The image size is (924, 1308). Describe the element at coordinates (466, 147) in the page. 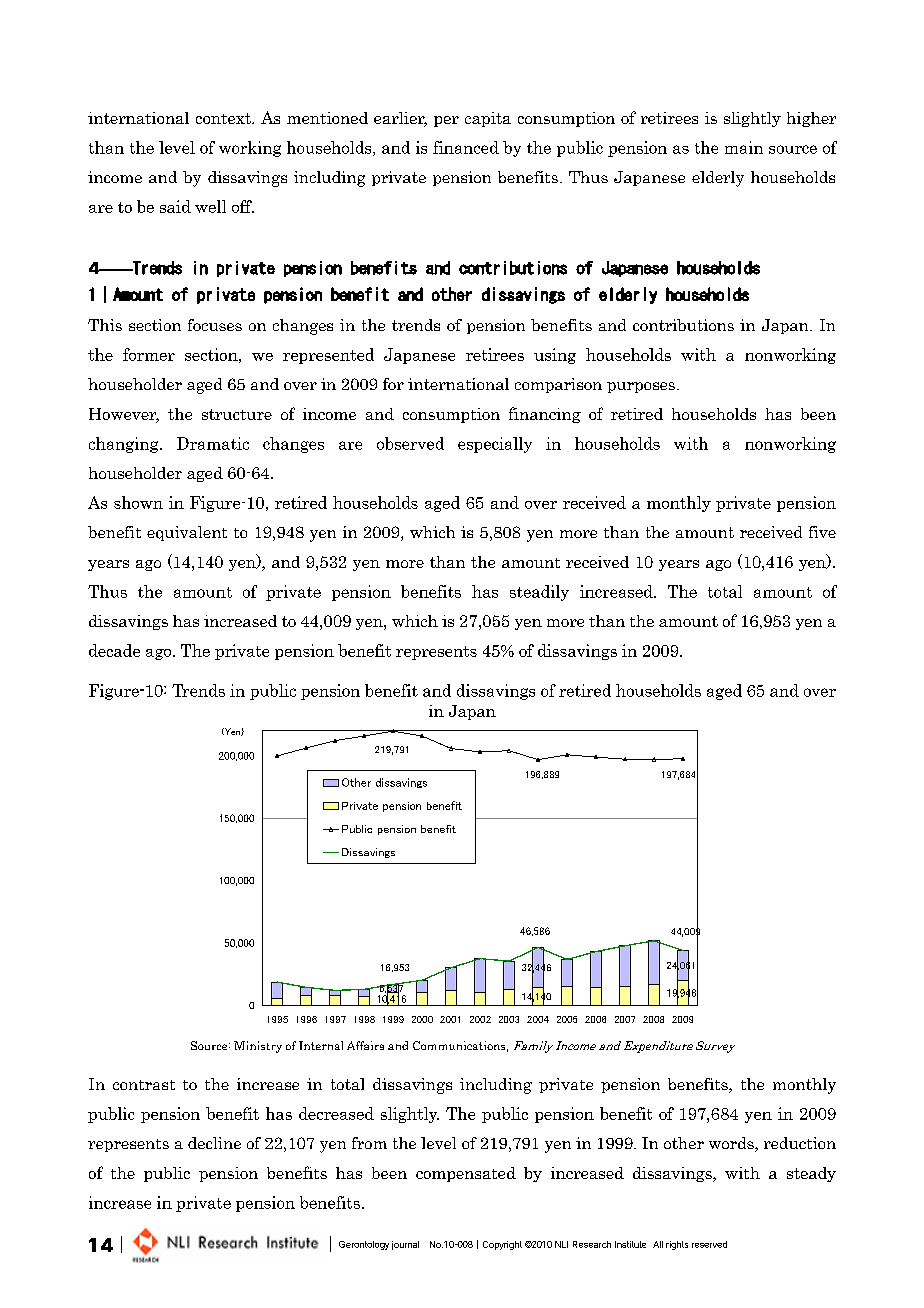

I see `financed` at that location.
